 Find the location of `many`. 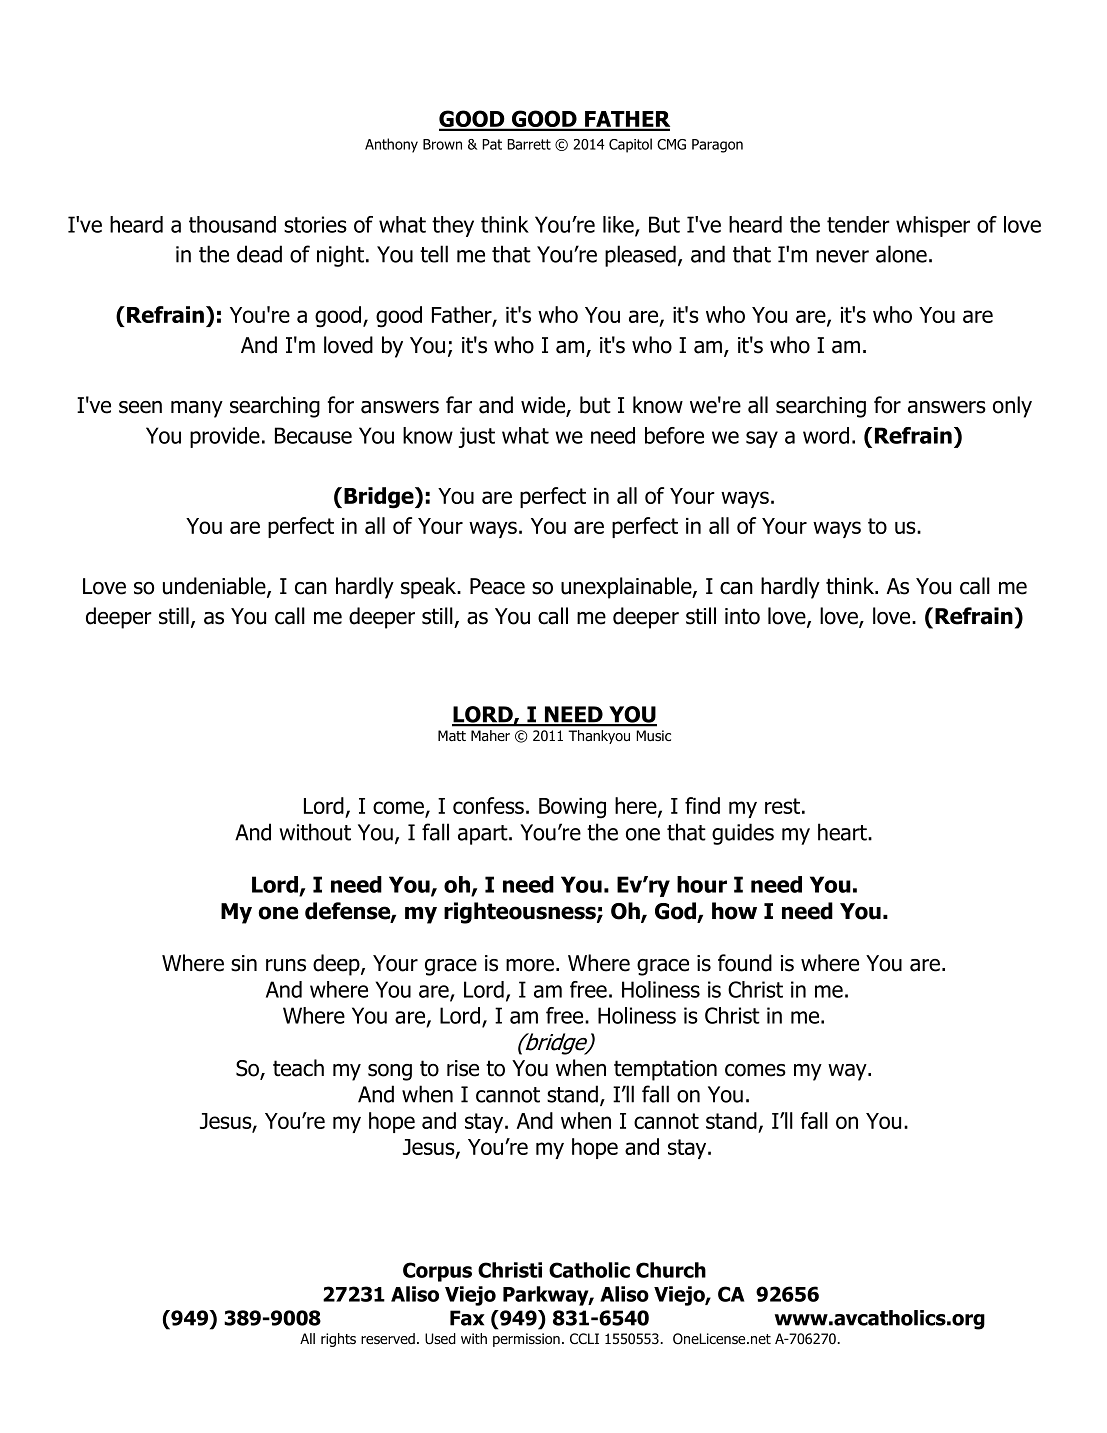

many is located at coordinates (197, 409).
